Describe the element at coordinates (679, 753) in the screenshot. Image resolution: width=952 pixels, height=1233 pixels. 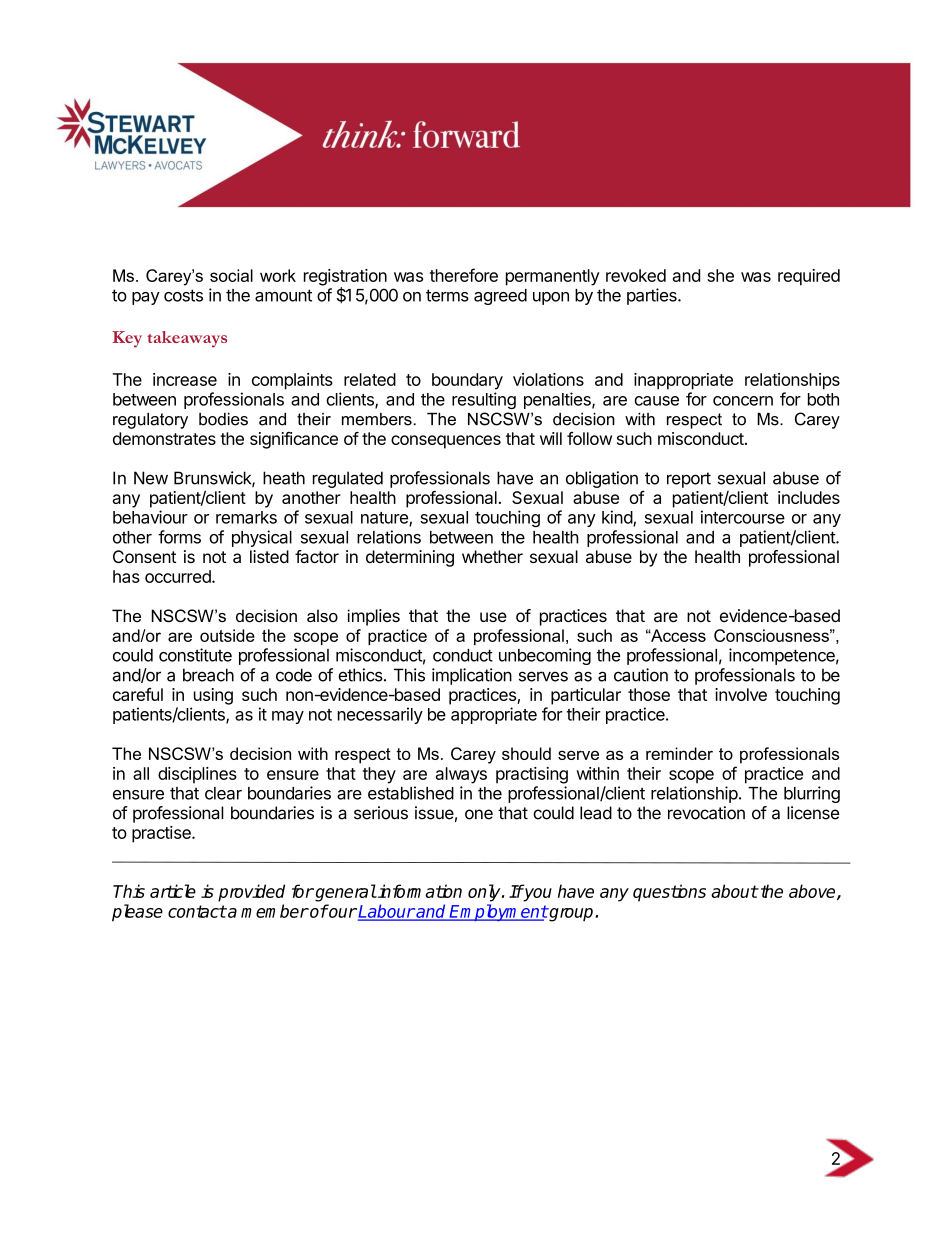
I see `reminder` at that location.
